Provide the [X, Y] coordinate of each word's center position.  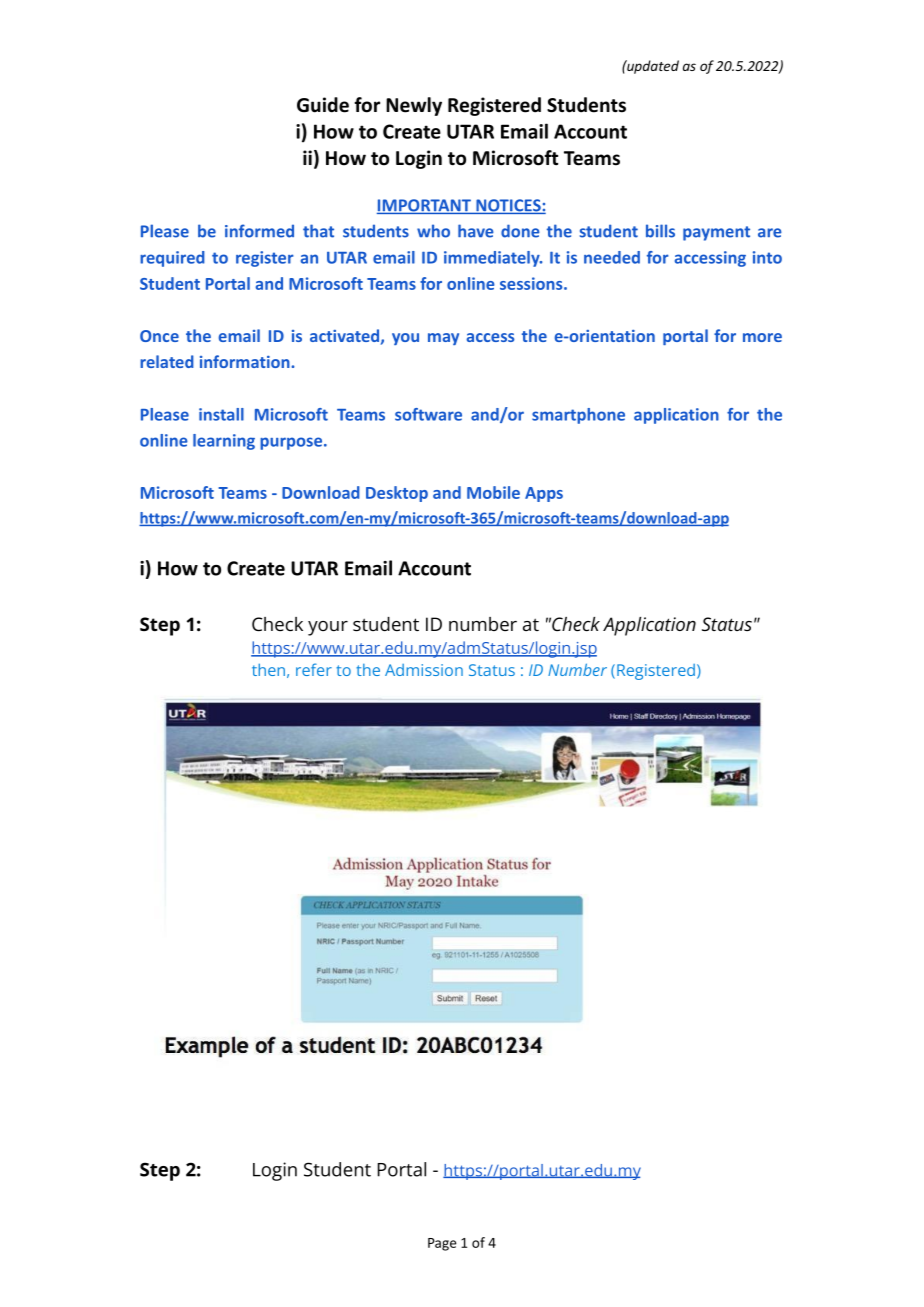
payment [716, 233]
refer [314, 669]
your [328, 628]
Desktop [397, 494]
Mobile [493, 492]
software [428, 414]
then [268, 669]
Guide [323, 105]
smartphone [578, 416]
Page [442, 1244]
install [221, 414]
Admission [424, 670]
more [762, 337]
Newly [414, 106]
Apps [544, 494]
